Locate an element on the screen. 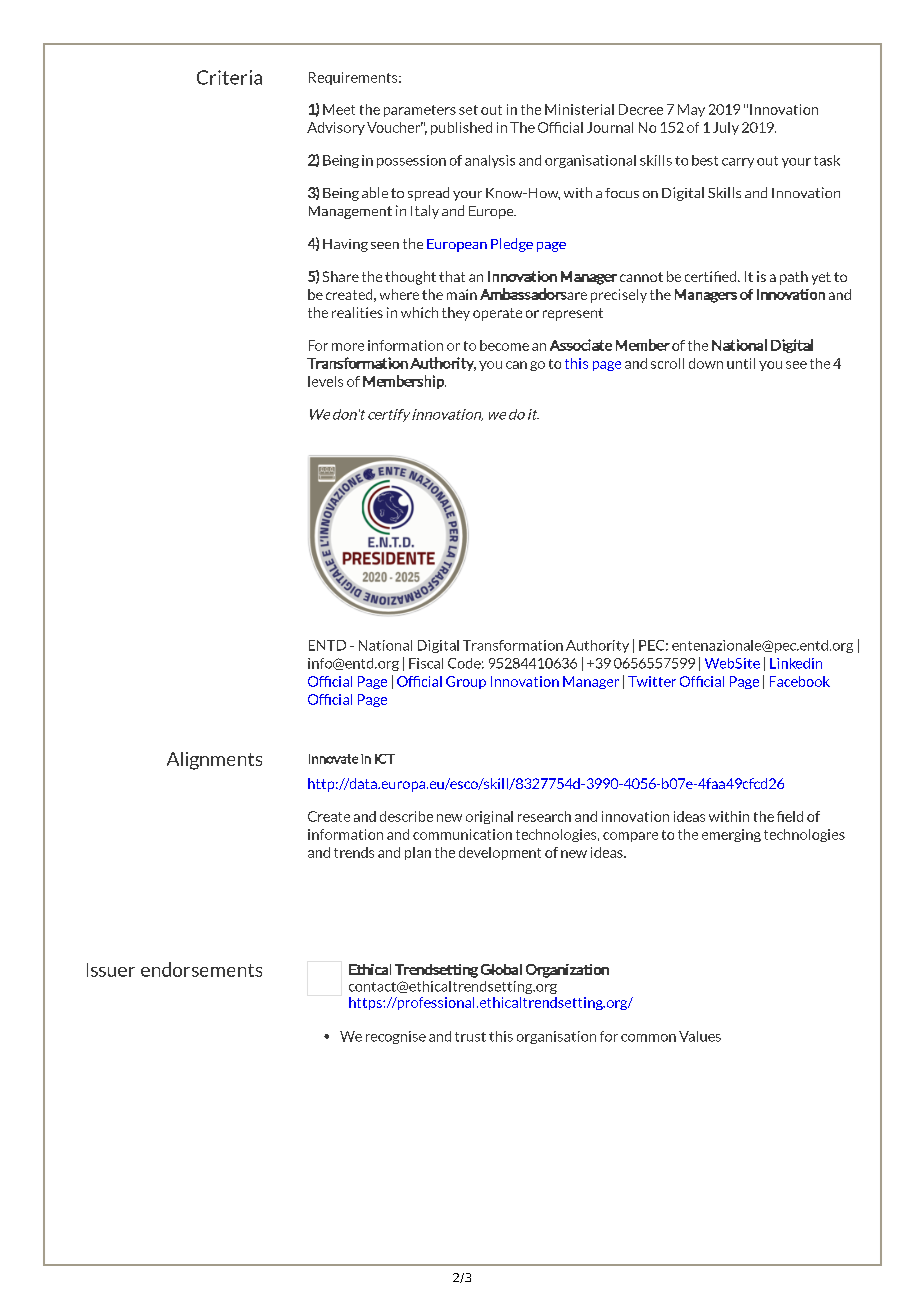 The height and width of the screenshot is (1308, 924). Criteria is located at coordinates (229, 77).
